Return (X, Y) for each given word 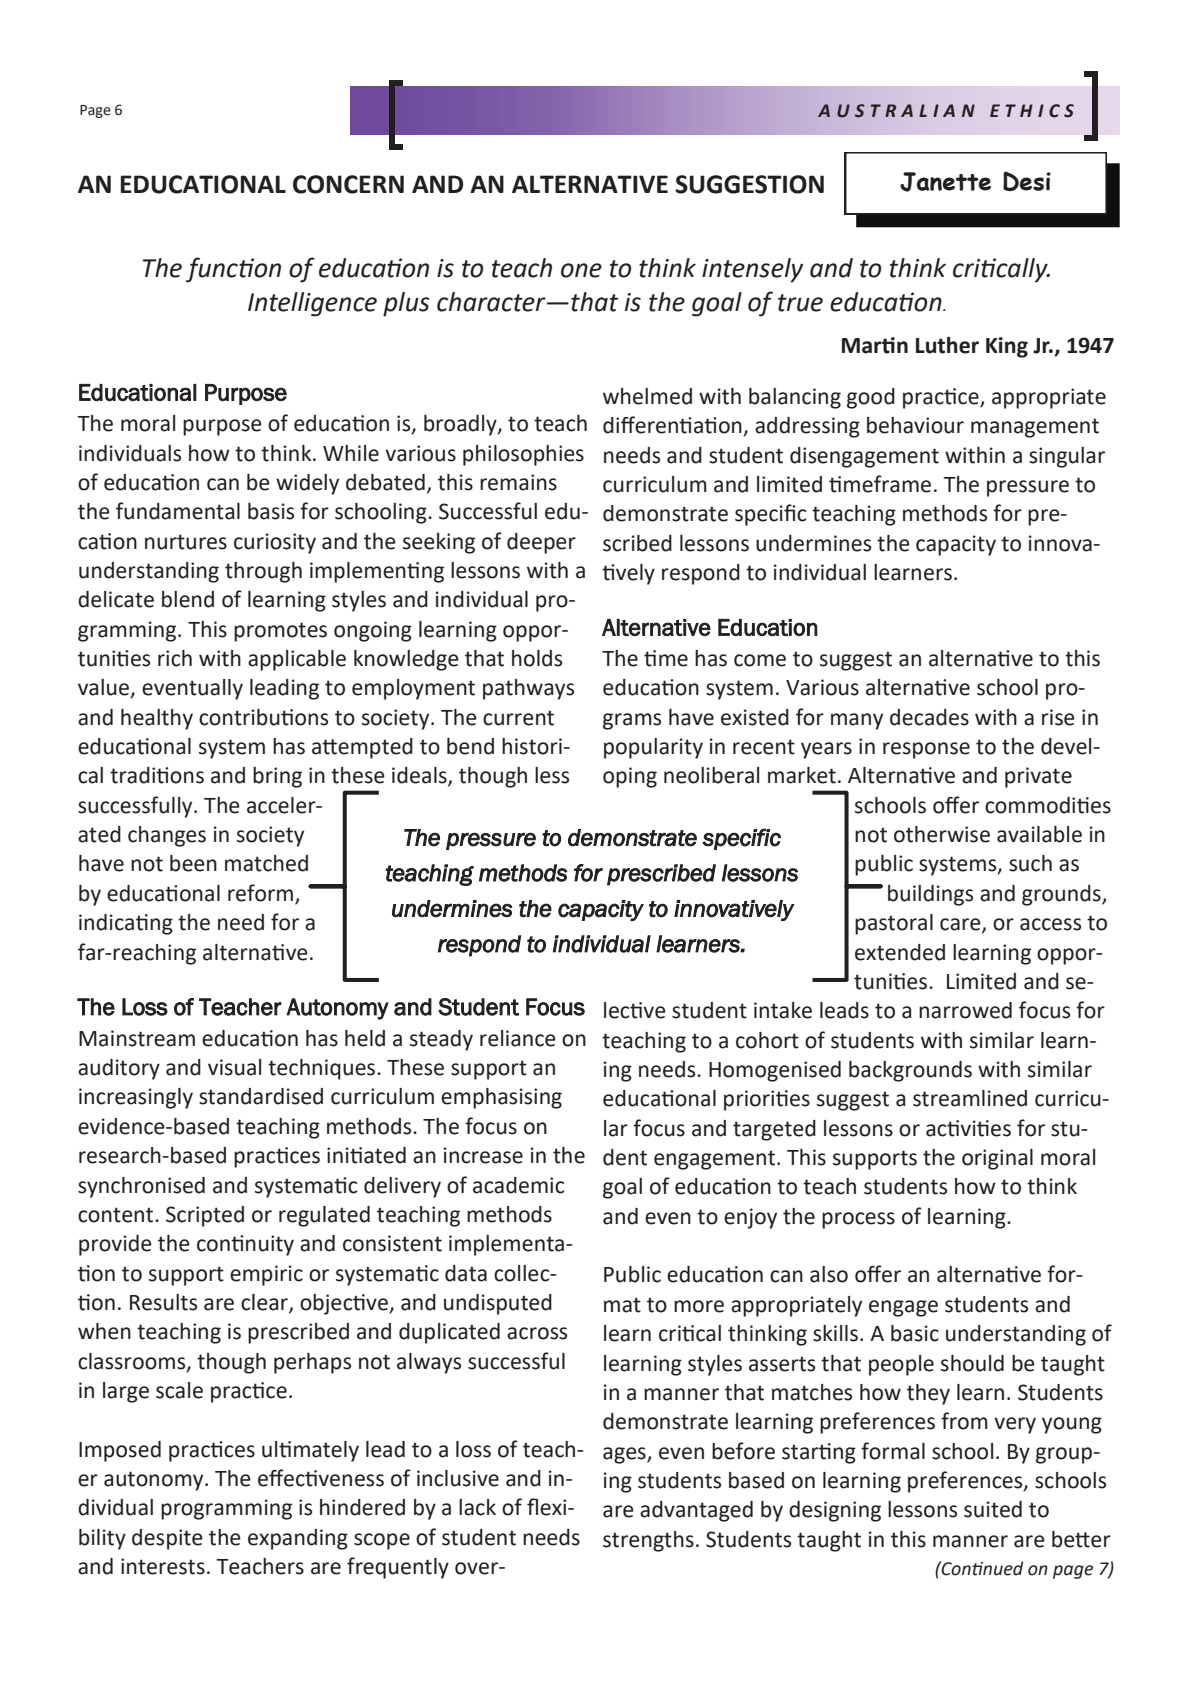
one (581, 270)
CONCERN (348, 184)
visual (234, 1067)
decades (929, 717)
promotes (280, 632)
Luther (947, 345)
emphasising (501, 1098)
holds (537, 658)
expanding (298, 1539)
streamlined (970, 1098)
